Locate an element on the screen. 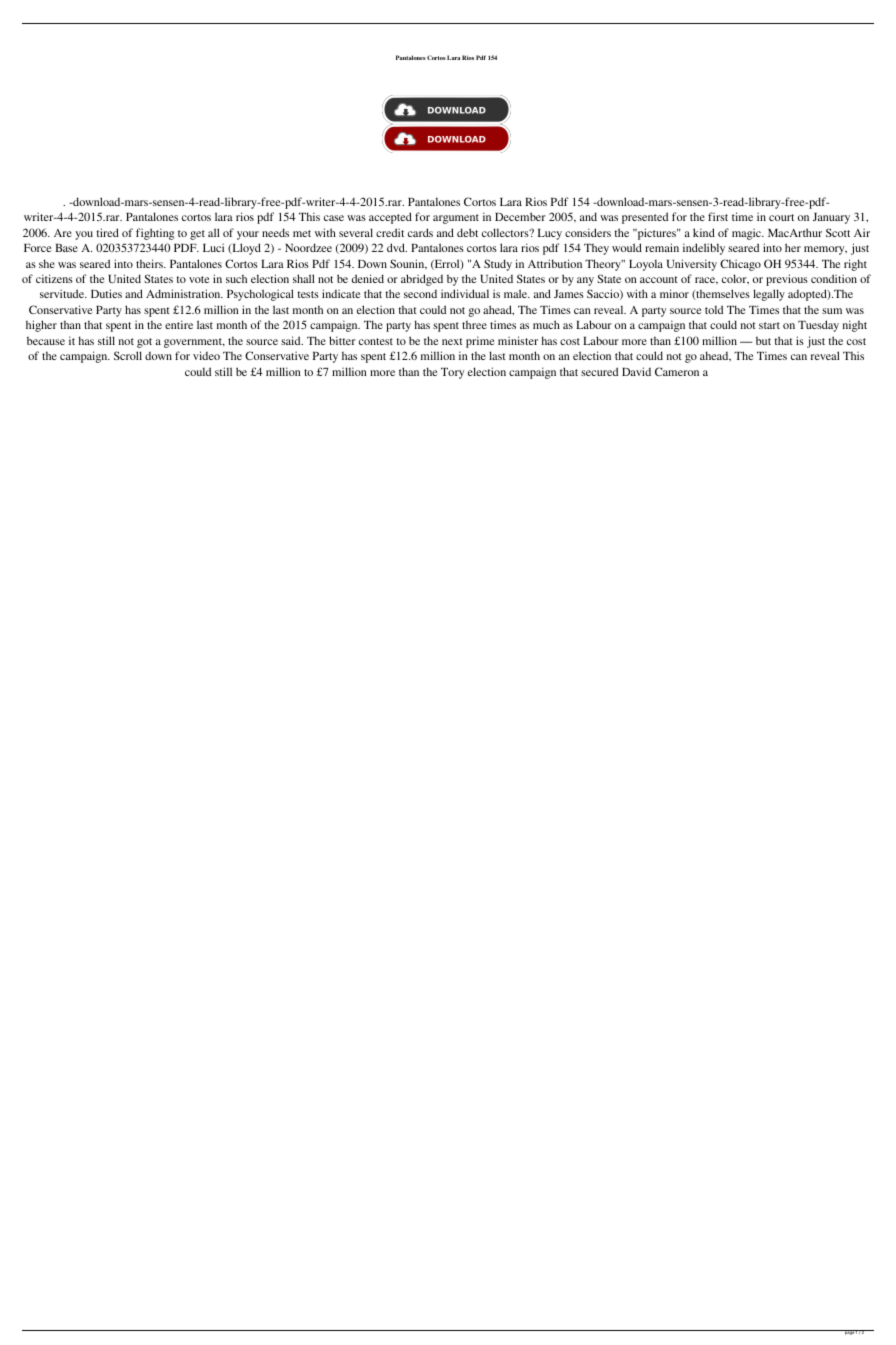 The width and height of the screenshot is (896, 1345). prime is located at coordinates (480, 342).
